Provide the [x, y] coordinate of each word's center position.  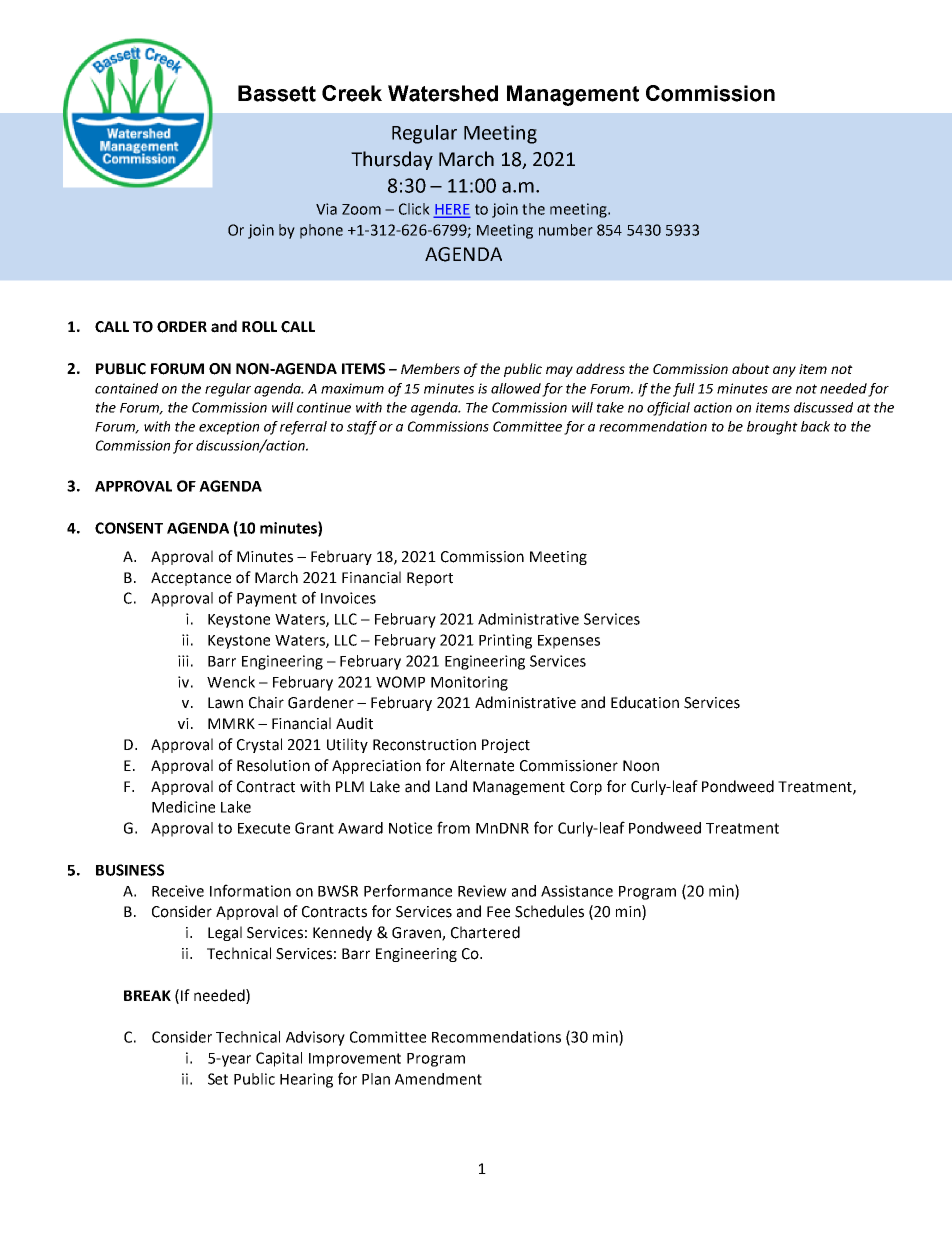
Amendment [438, 1079]
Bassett [277, 93]
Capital [279, 1059]
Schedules [549, 911]
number [566, 230]
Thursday [392, 160]
